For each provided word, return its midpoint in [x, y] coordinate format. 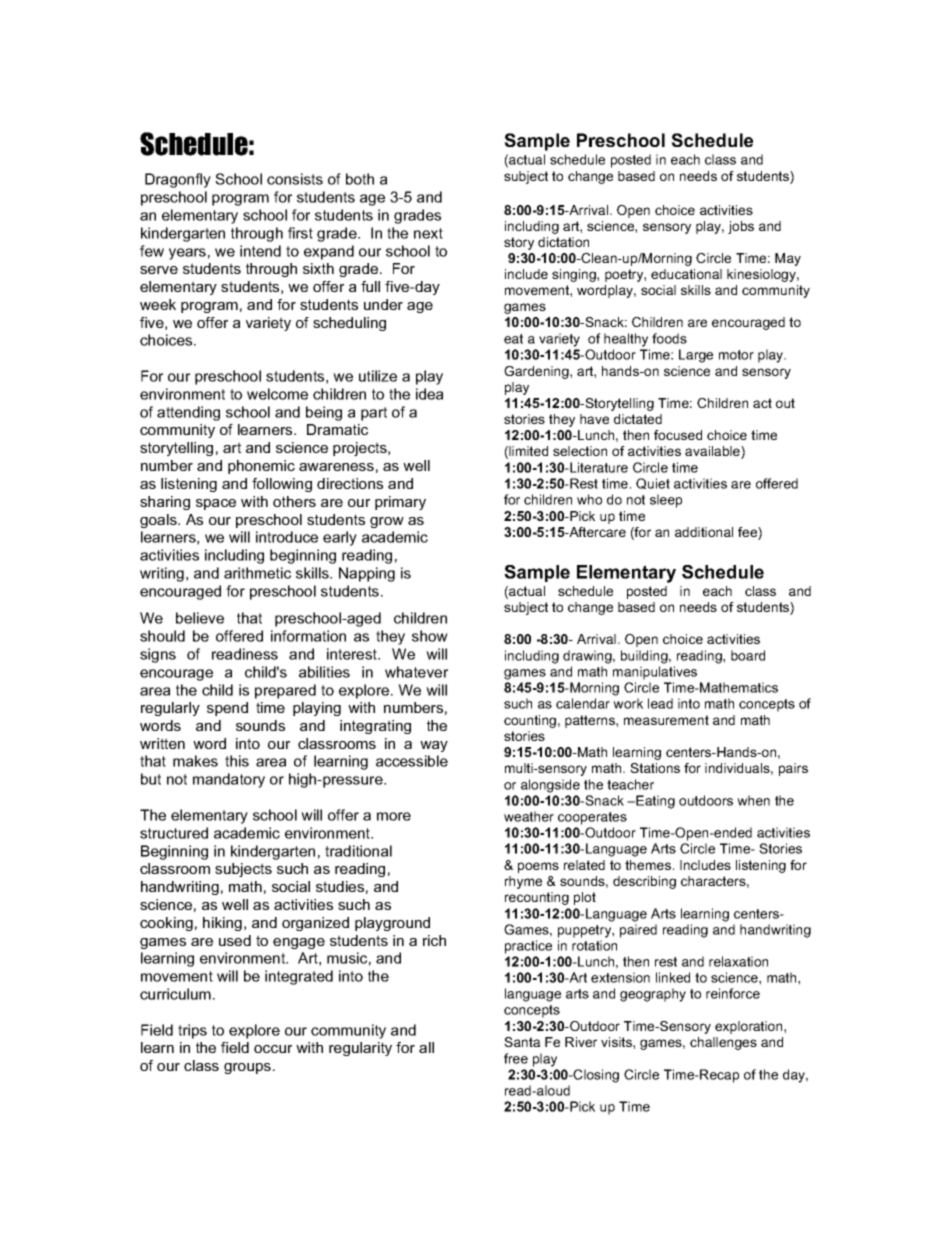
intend [260, 251]
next [428, 233]
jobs [741, 227]
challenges [723, 1043]
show [430, 636]
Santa [522, 1042]
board [748, 655]
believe [200, 618]
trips [192, 1031]
